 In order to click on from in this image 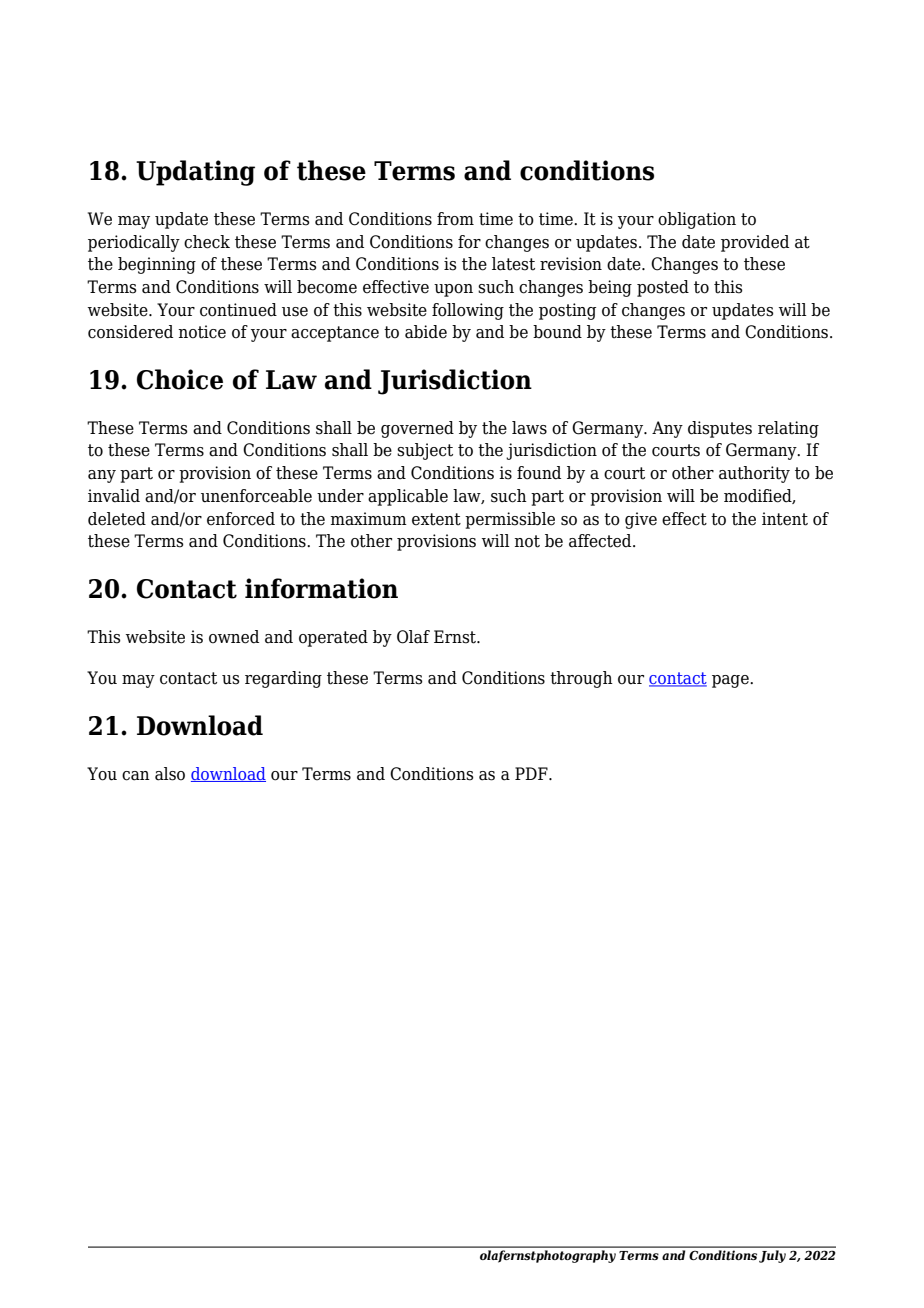, I will do `click(455, 219)`.
